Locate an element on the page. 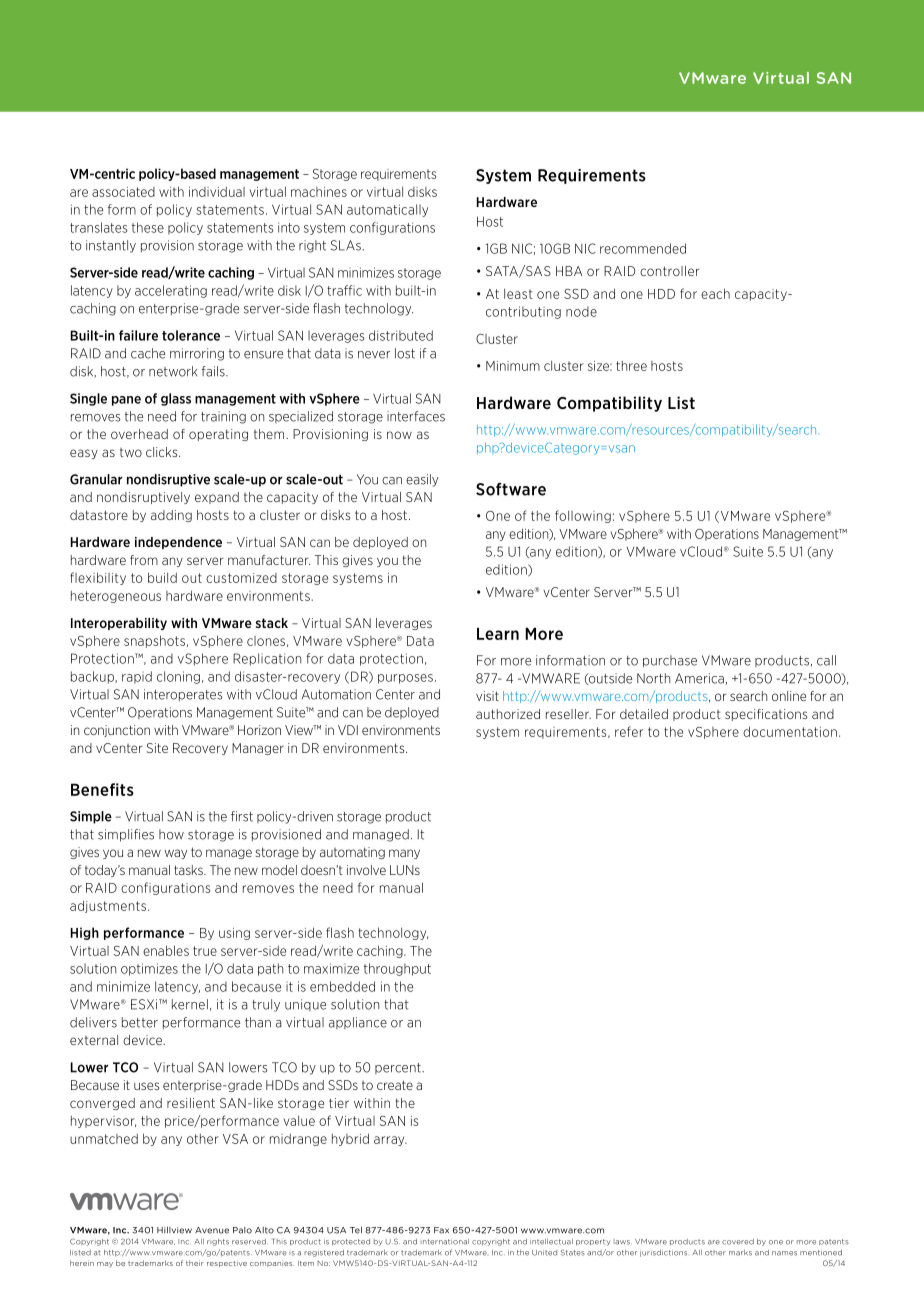 The width and height of the image is (924, 1308). these is located at coordinates (148, 227).
